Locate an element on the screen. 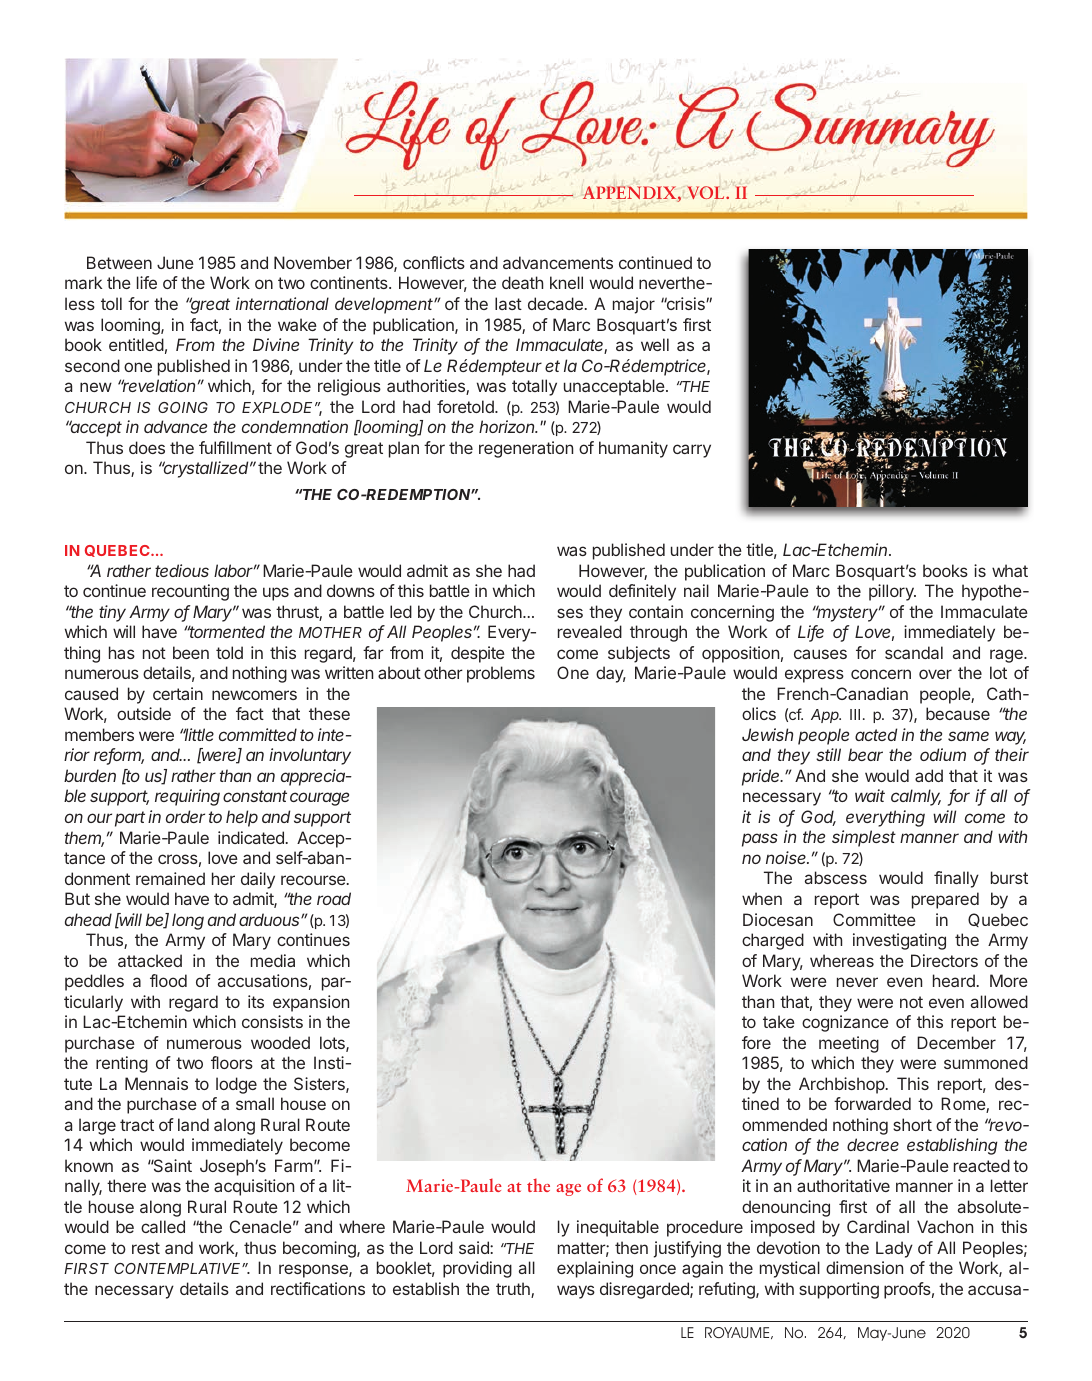 This screenshot has width=1092, height=1381. investigating is located at coordinates (899, 941).
